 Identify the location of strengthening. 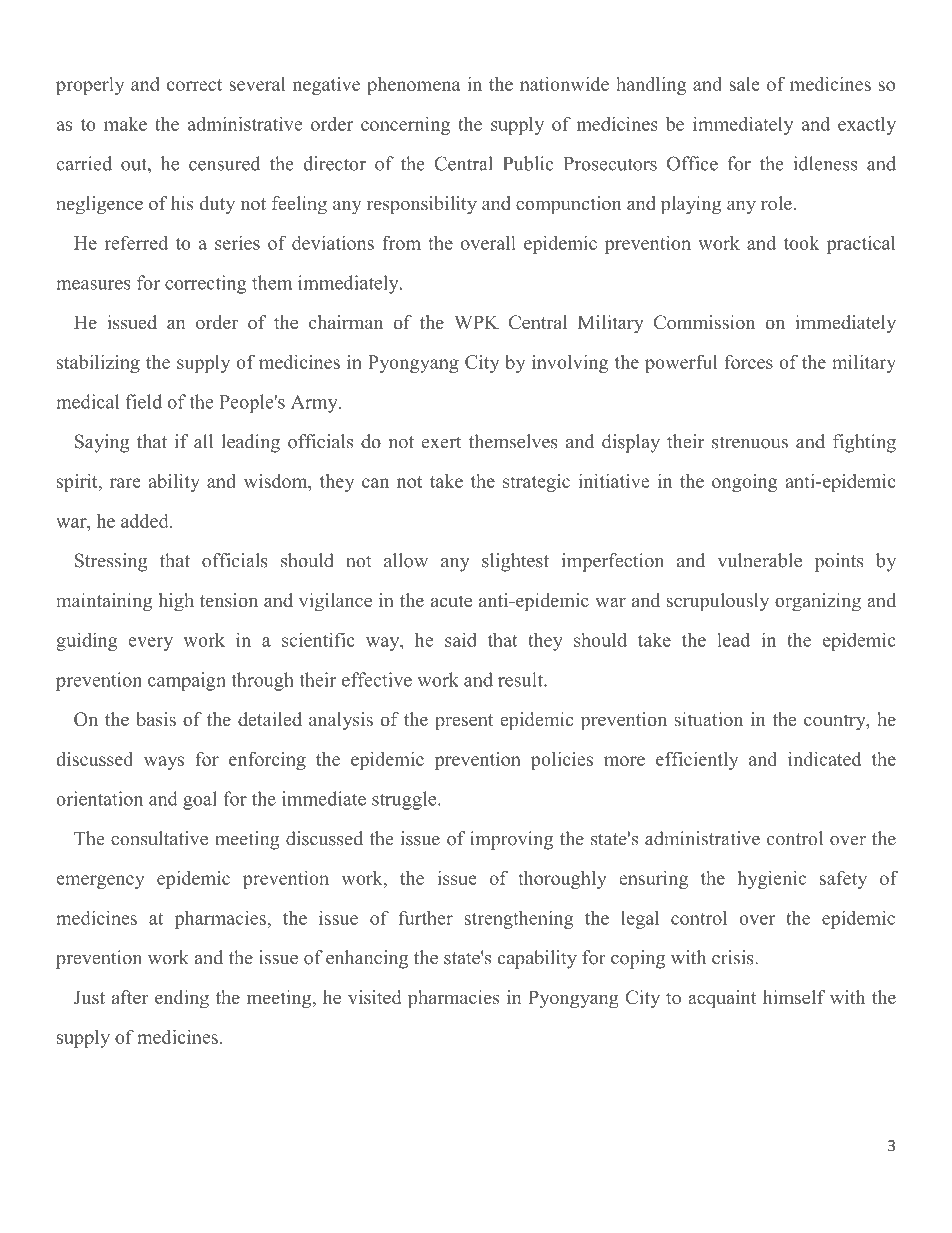
(519, 919).
